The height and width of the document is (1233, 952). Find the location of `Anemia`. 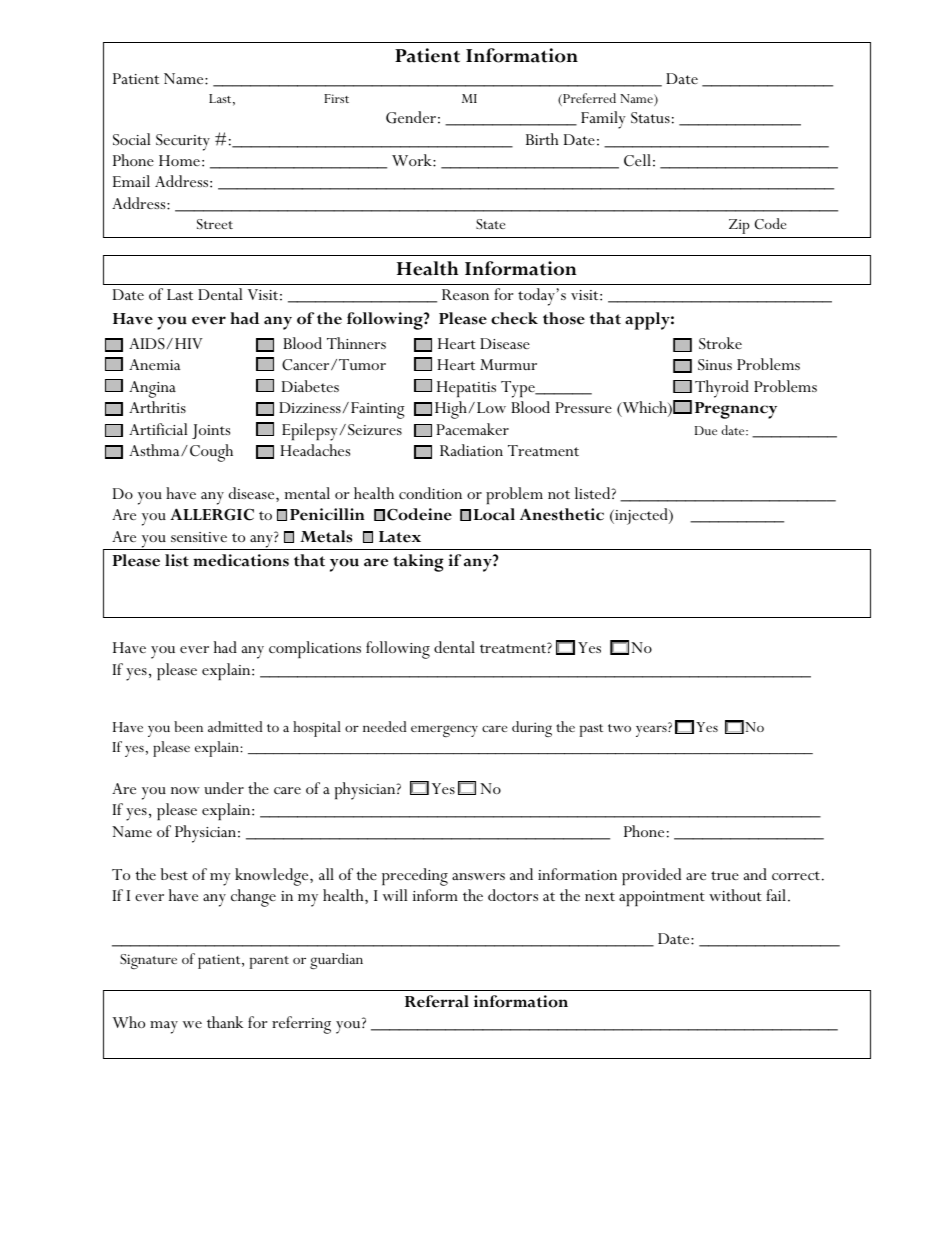

Anemia is located at coordinates (154, 364).
